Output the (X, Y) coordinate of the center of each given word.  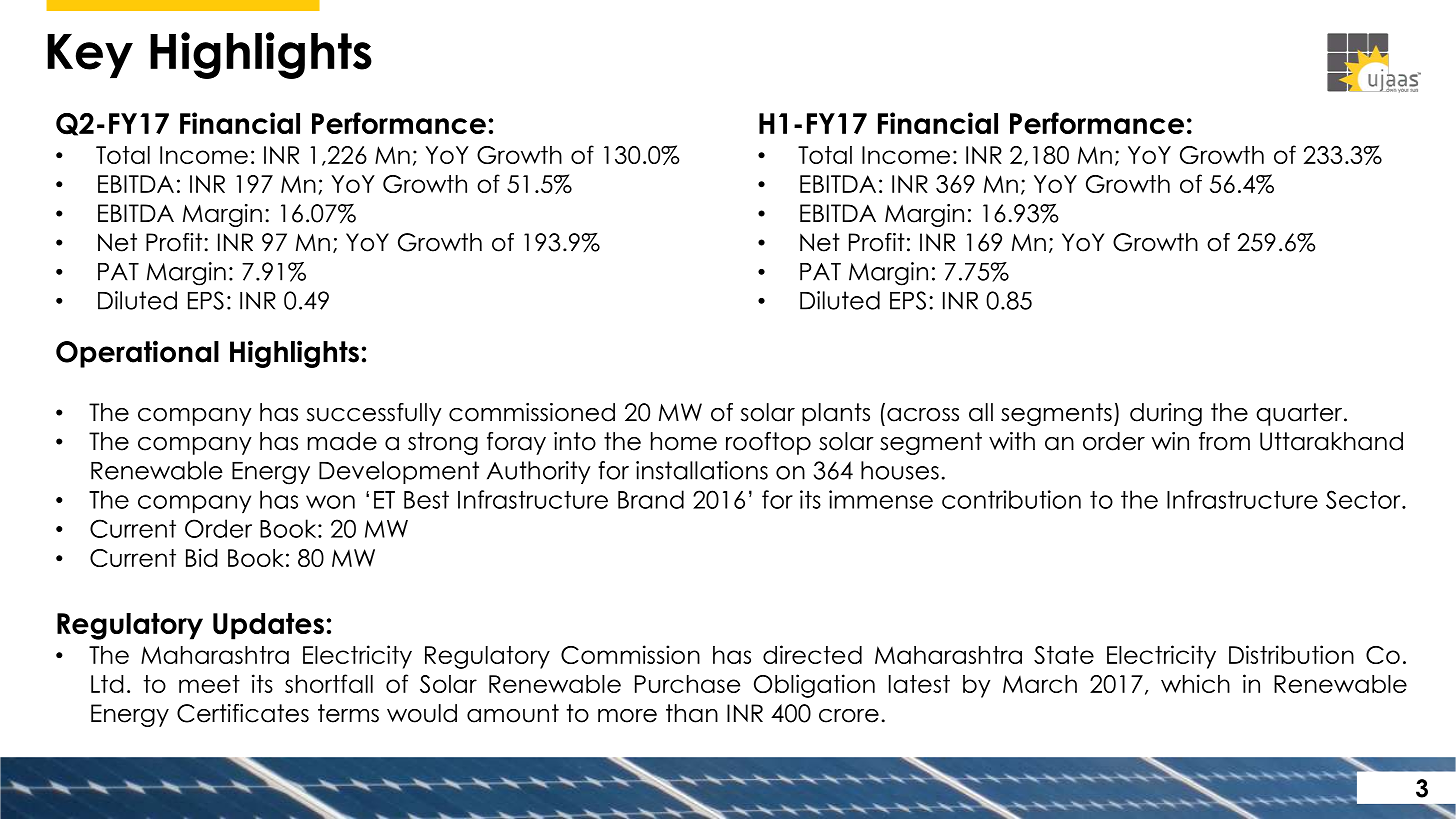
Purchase (687, 684)
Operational (137, 354)
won (330, 502)
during (1166, 414)
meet (209, 684)
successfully (374, 414)
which (1195, 683)
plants (836, 414)
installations (702, 470)
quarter (1300, 414)
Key (90, 56)
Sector (1364, 499)
